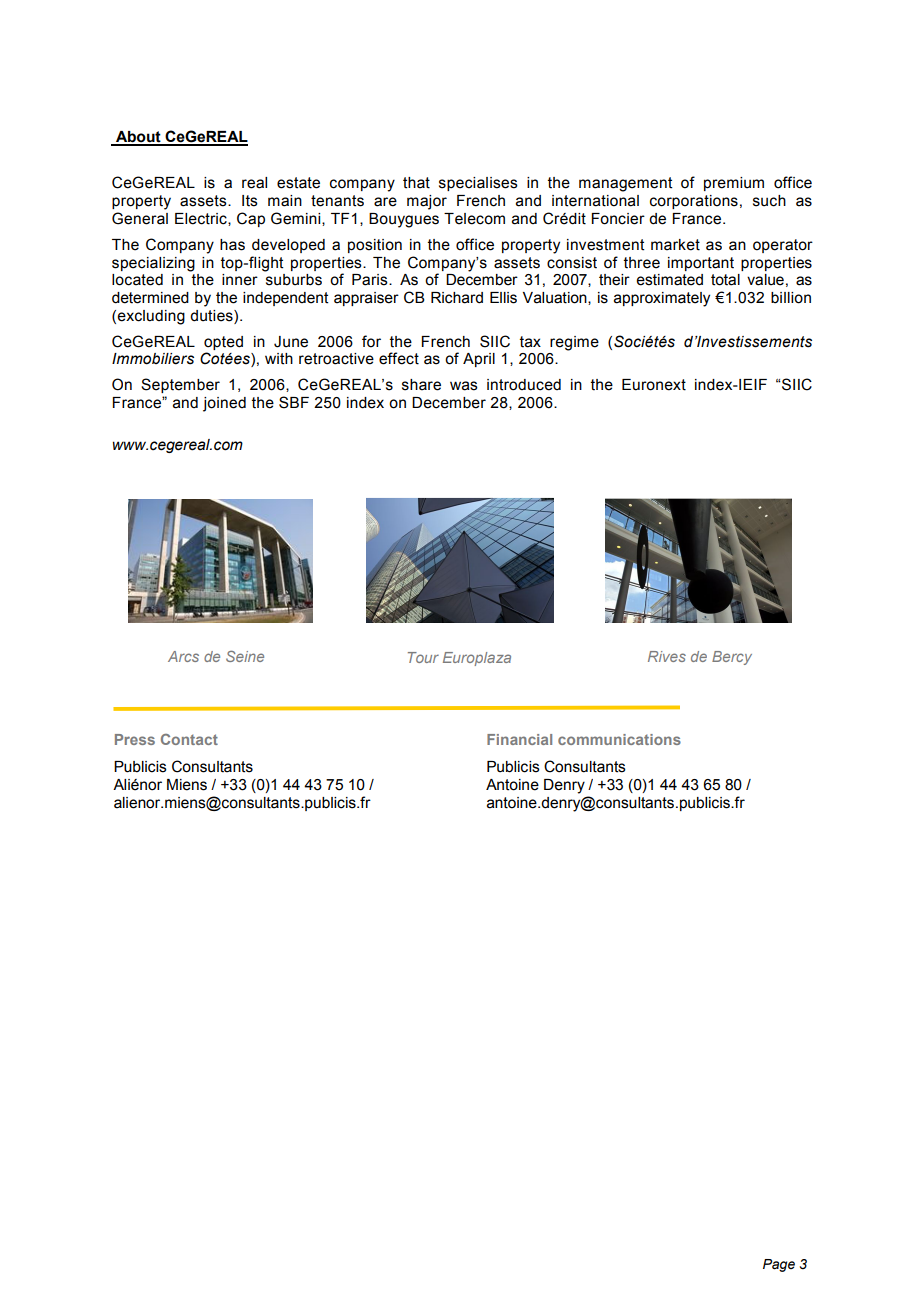  Describe the element at coordinates (180, 385) in the page. I see `September` at that location.
